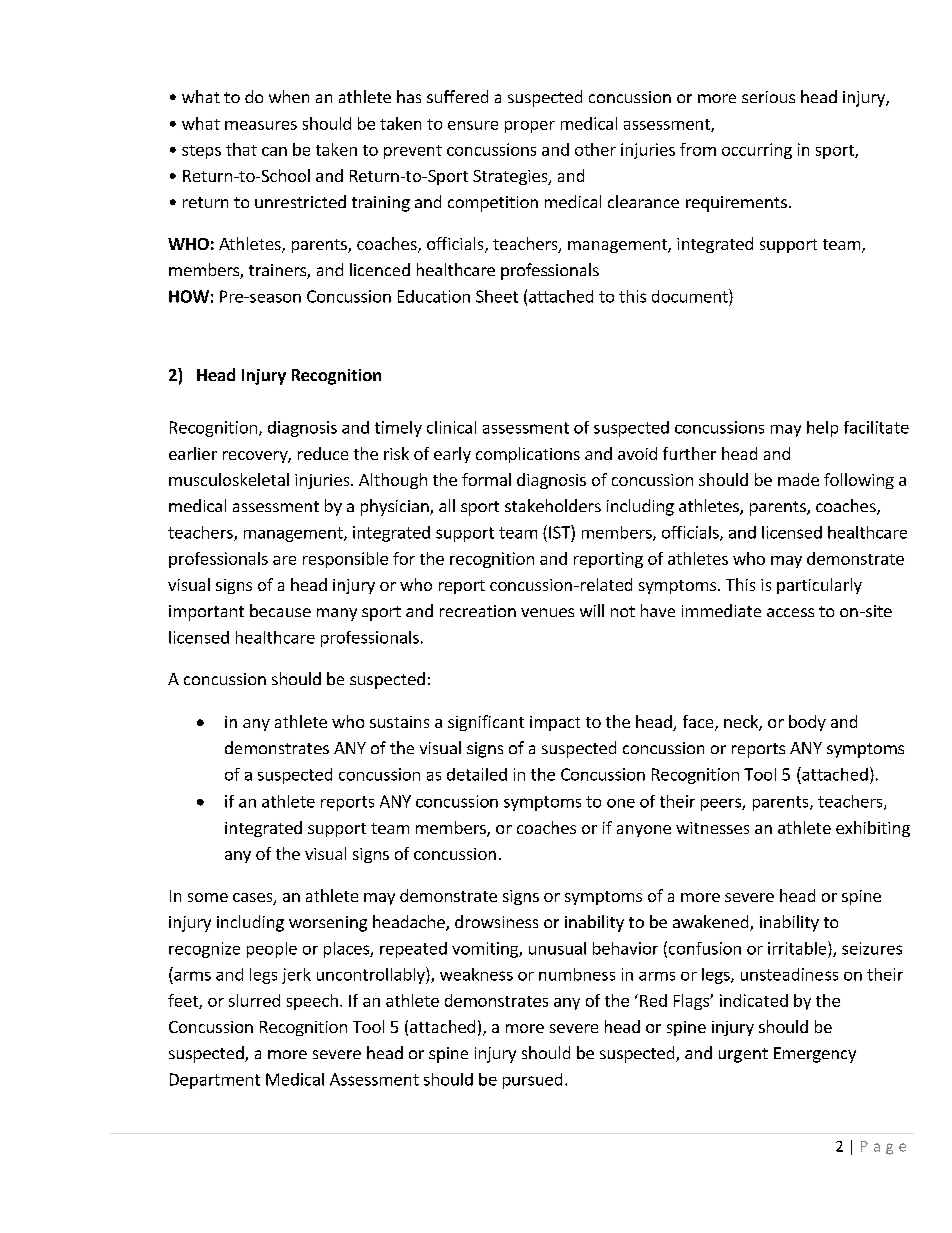  Describe the element at coordinates (768, 97) in the page. I see `serious` at that location.
